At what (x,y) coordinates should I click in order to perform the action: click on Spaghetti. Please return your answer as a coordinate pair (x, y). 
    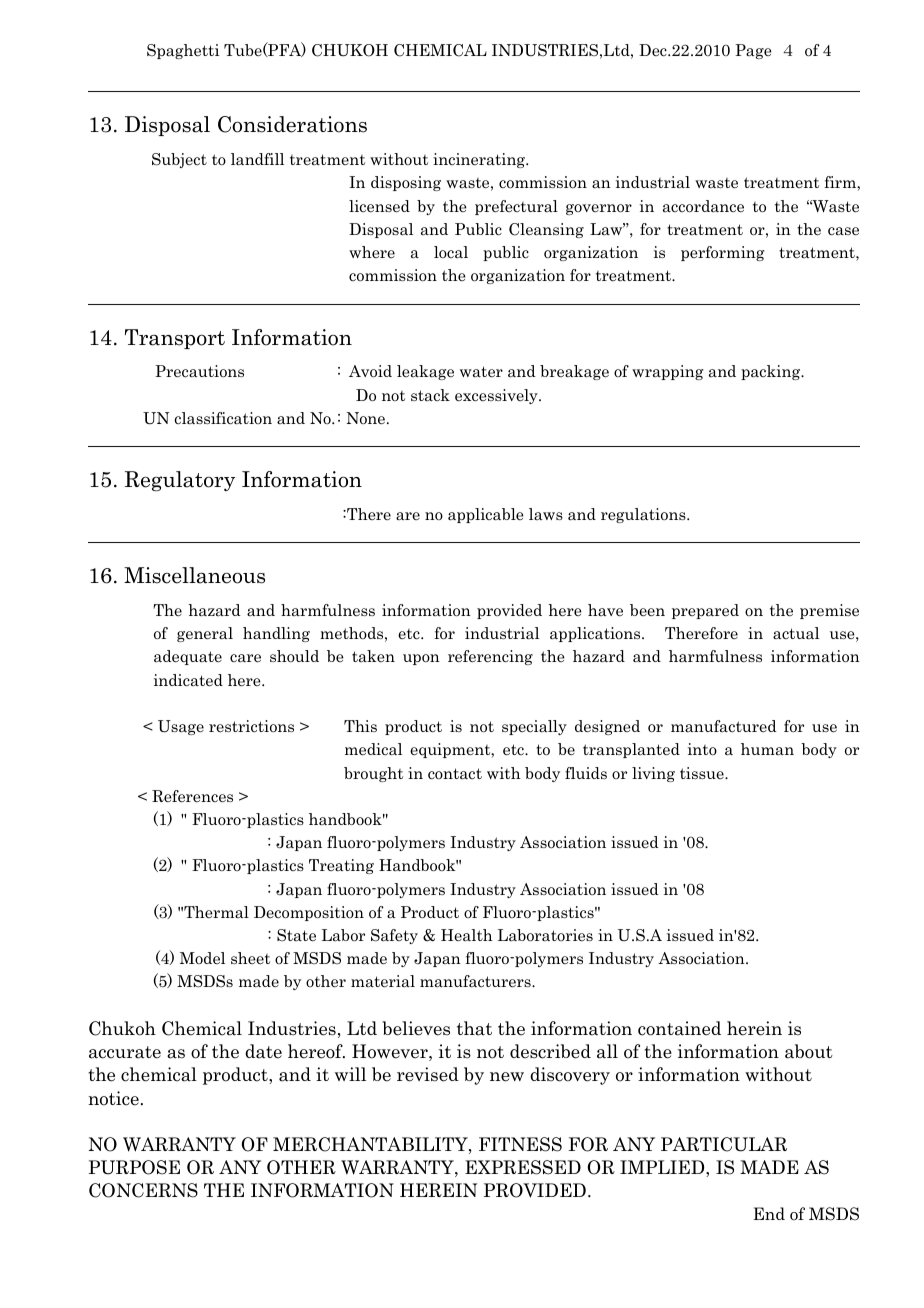
    Looking at the image, I should click on (183, 51).
